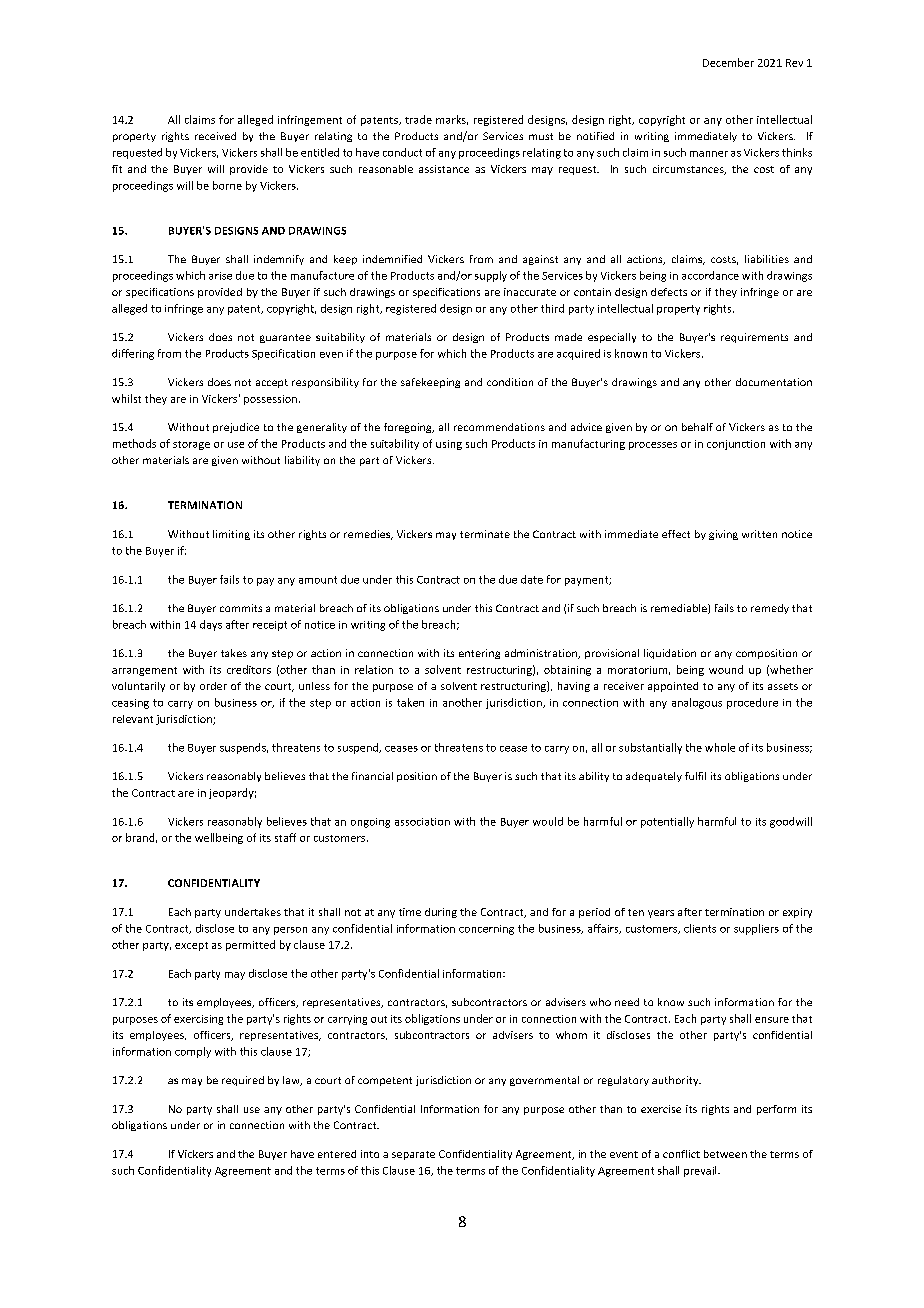 The image size is (924, 1308). What do you see at coordinates (725, 1154) in the image?
I see `between` at bounding box center [725, 1154].
